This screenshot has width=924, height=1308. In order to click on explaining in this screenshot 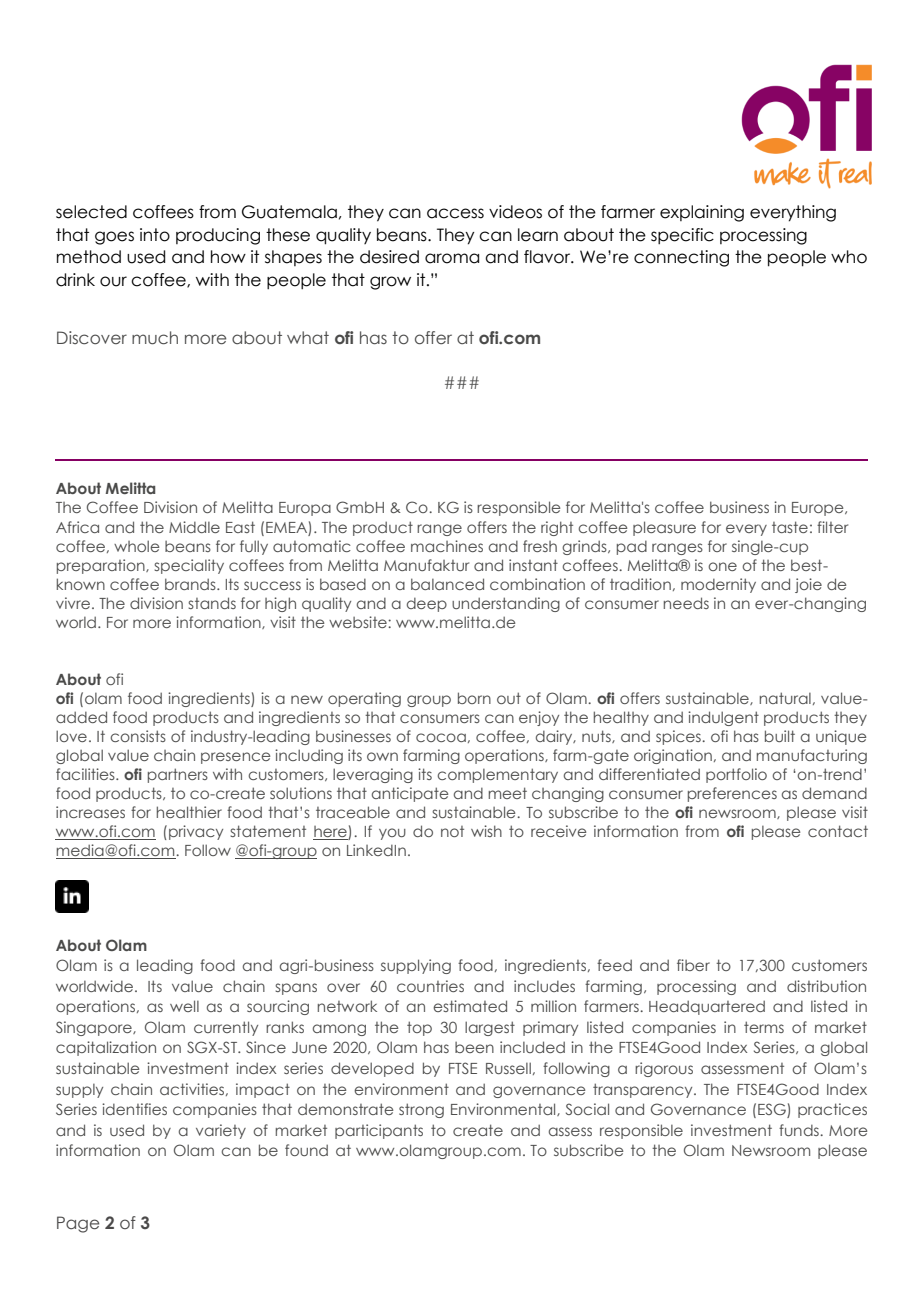, I will do `click(702, 213)`.
